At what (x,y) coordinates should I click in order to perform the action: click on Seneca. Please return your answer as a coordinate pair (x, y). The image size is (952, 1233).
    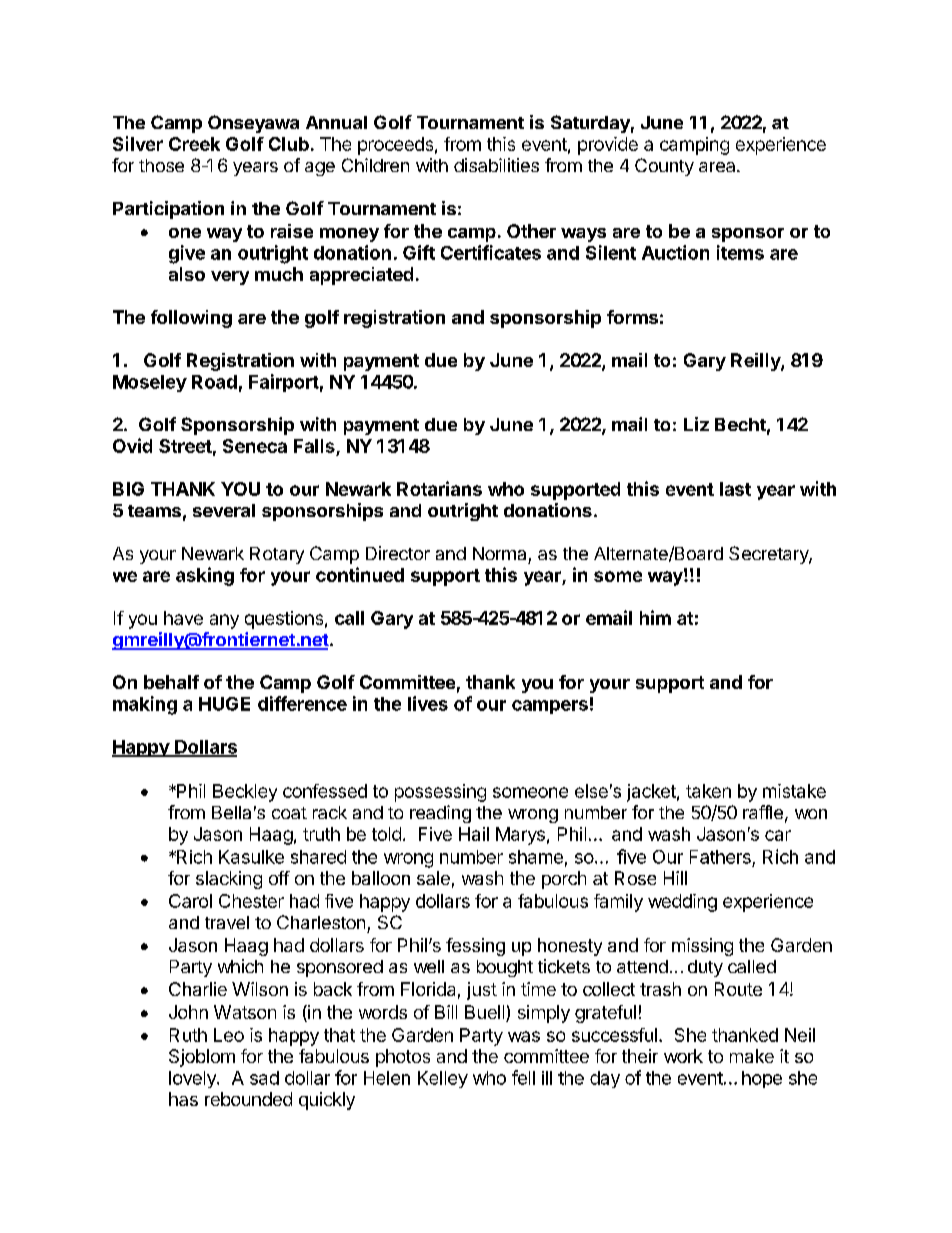
    Looking at the image, I should click on (255, 446).
